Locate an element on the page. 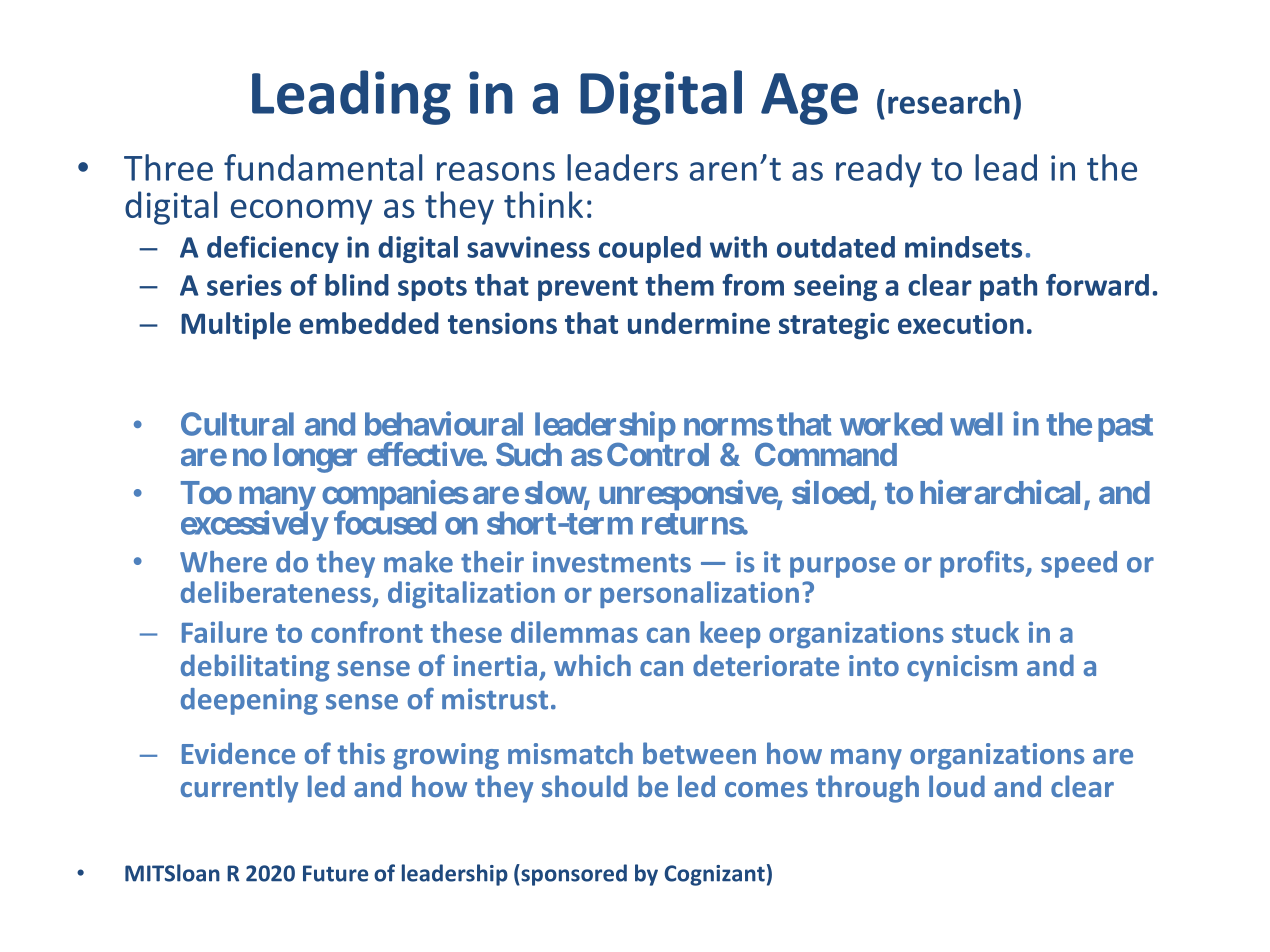  cynicism is located at coordinates (962, 668).
